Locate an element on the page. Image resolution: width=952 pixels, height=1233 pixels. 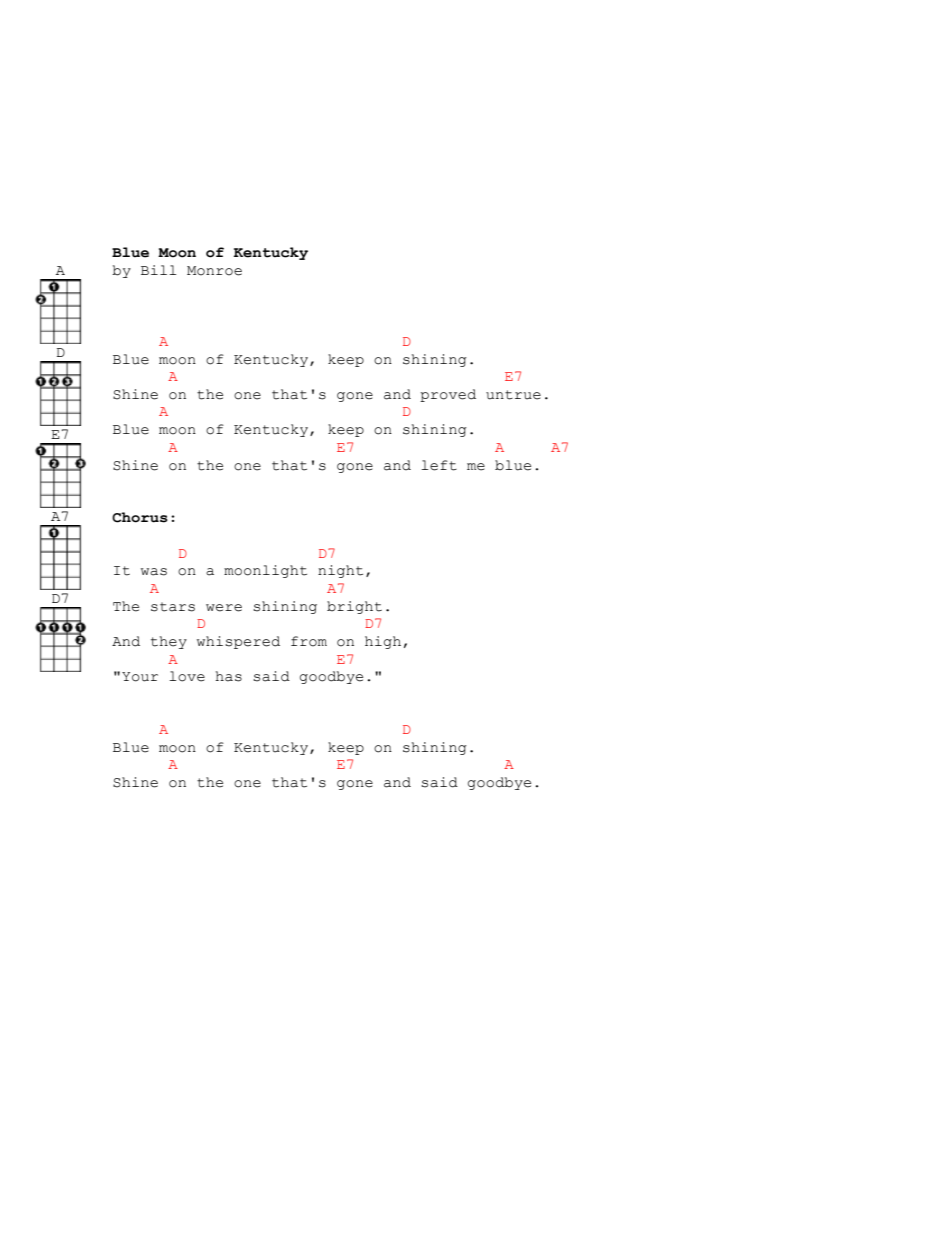
love is located at coordinates (187, 676).
